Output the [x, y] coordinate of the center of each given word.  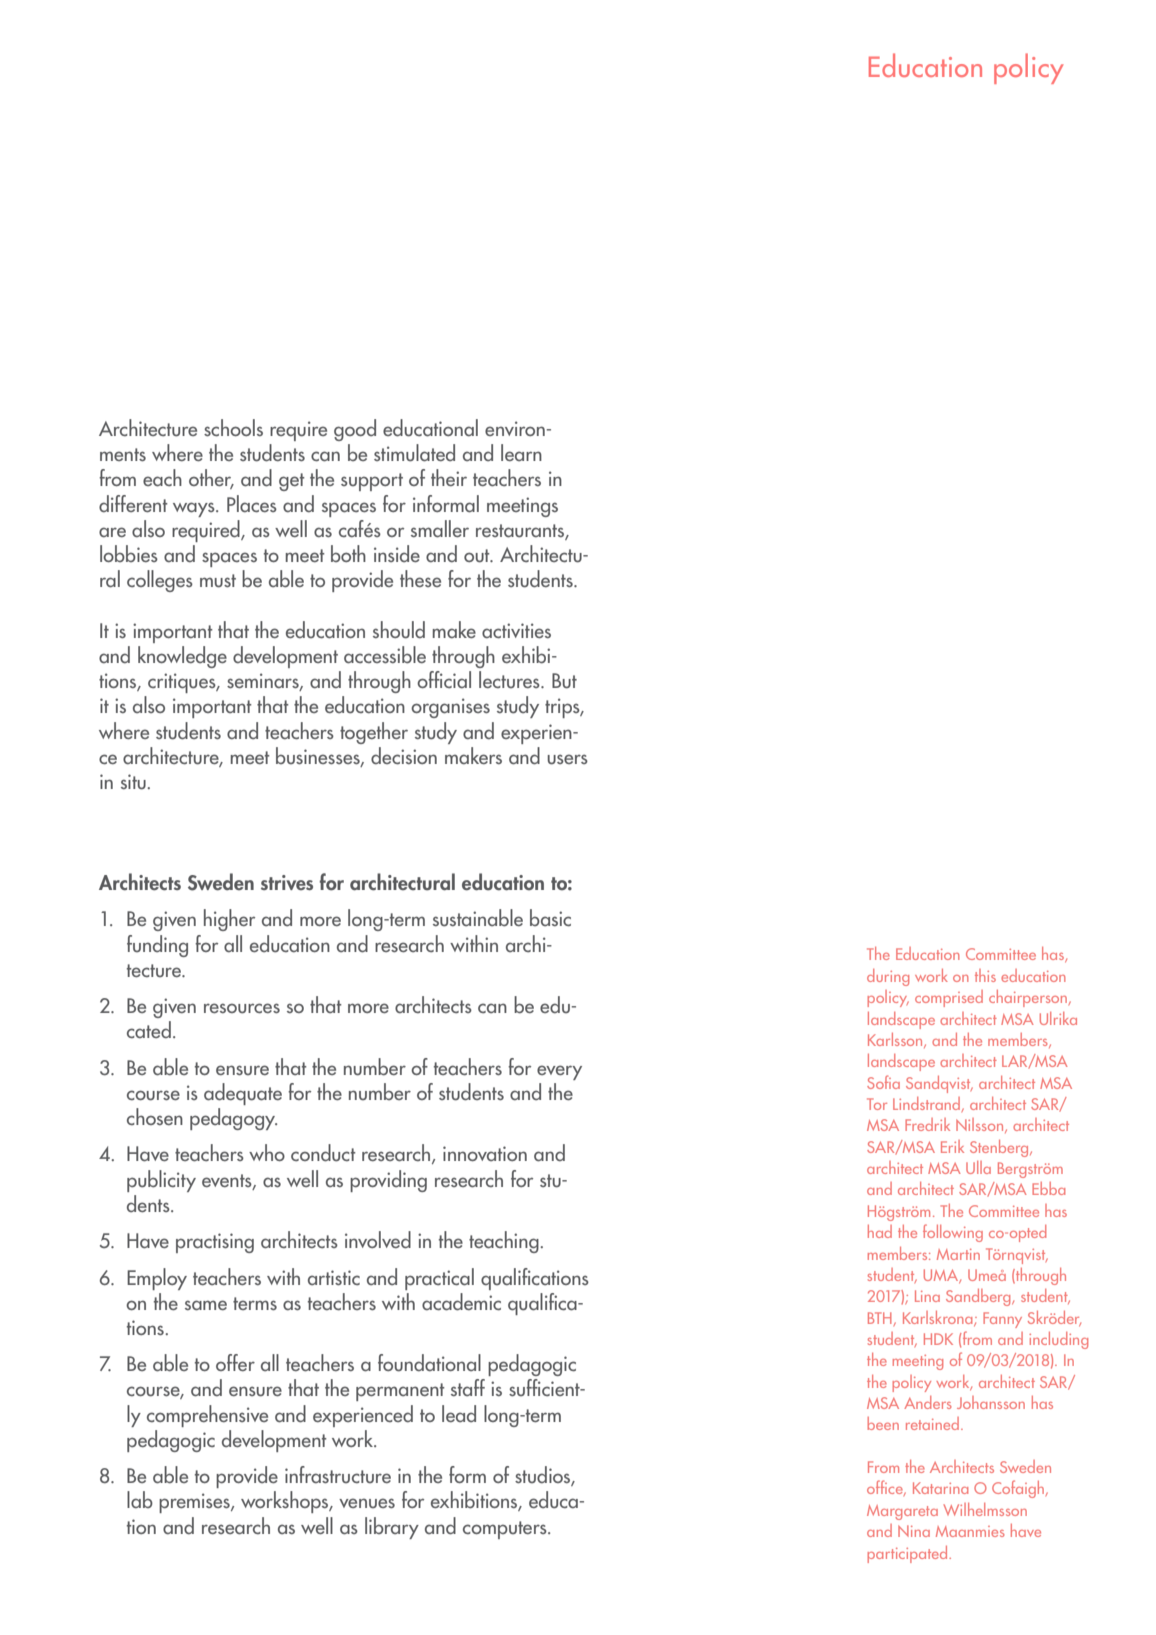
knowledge [182, 657]
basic [550, 918]
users [567, 759]
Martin [958, 1254]
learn [521, 452]
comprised [949, 998]
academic [461, 1302]
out [478, 556]
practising [215, 1243]
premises [195, 1503]
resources [242, 1008]
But [564, 681]
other [211, 479]
